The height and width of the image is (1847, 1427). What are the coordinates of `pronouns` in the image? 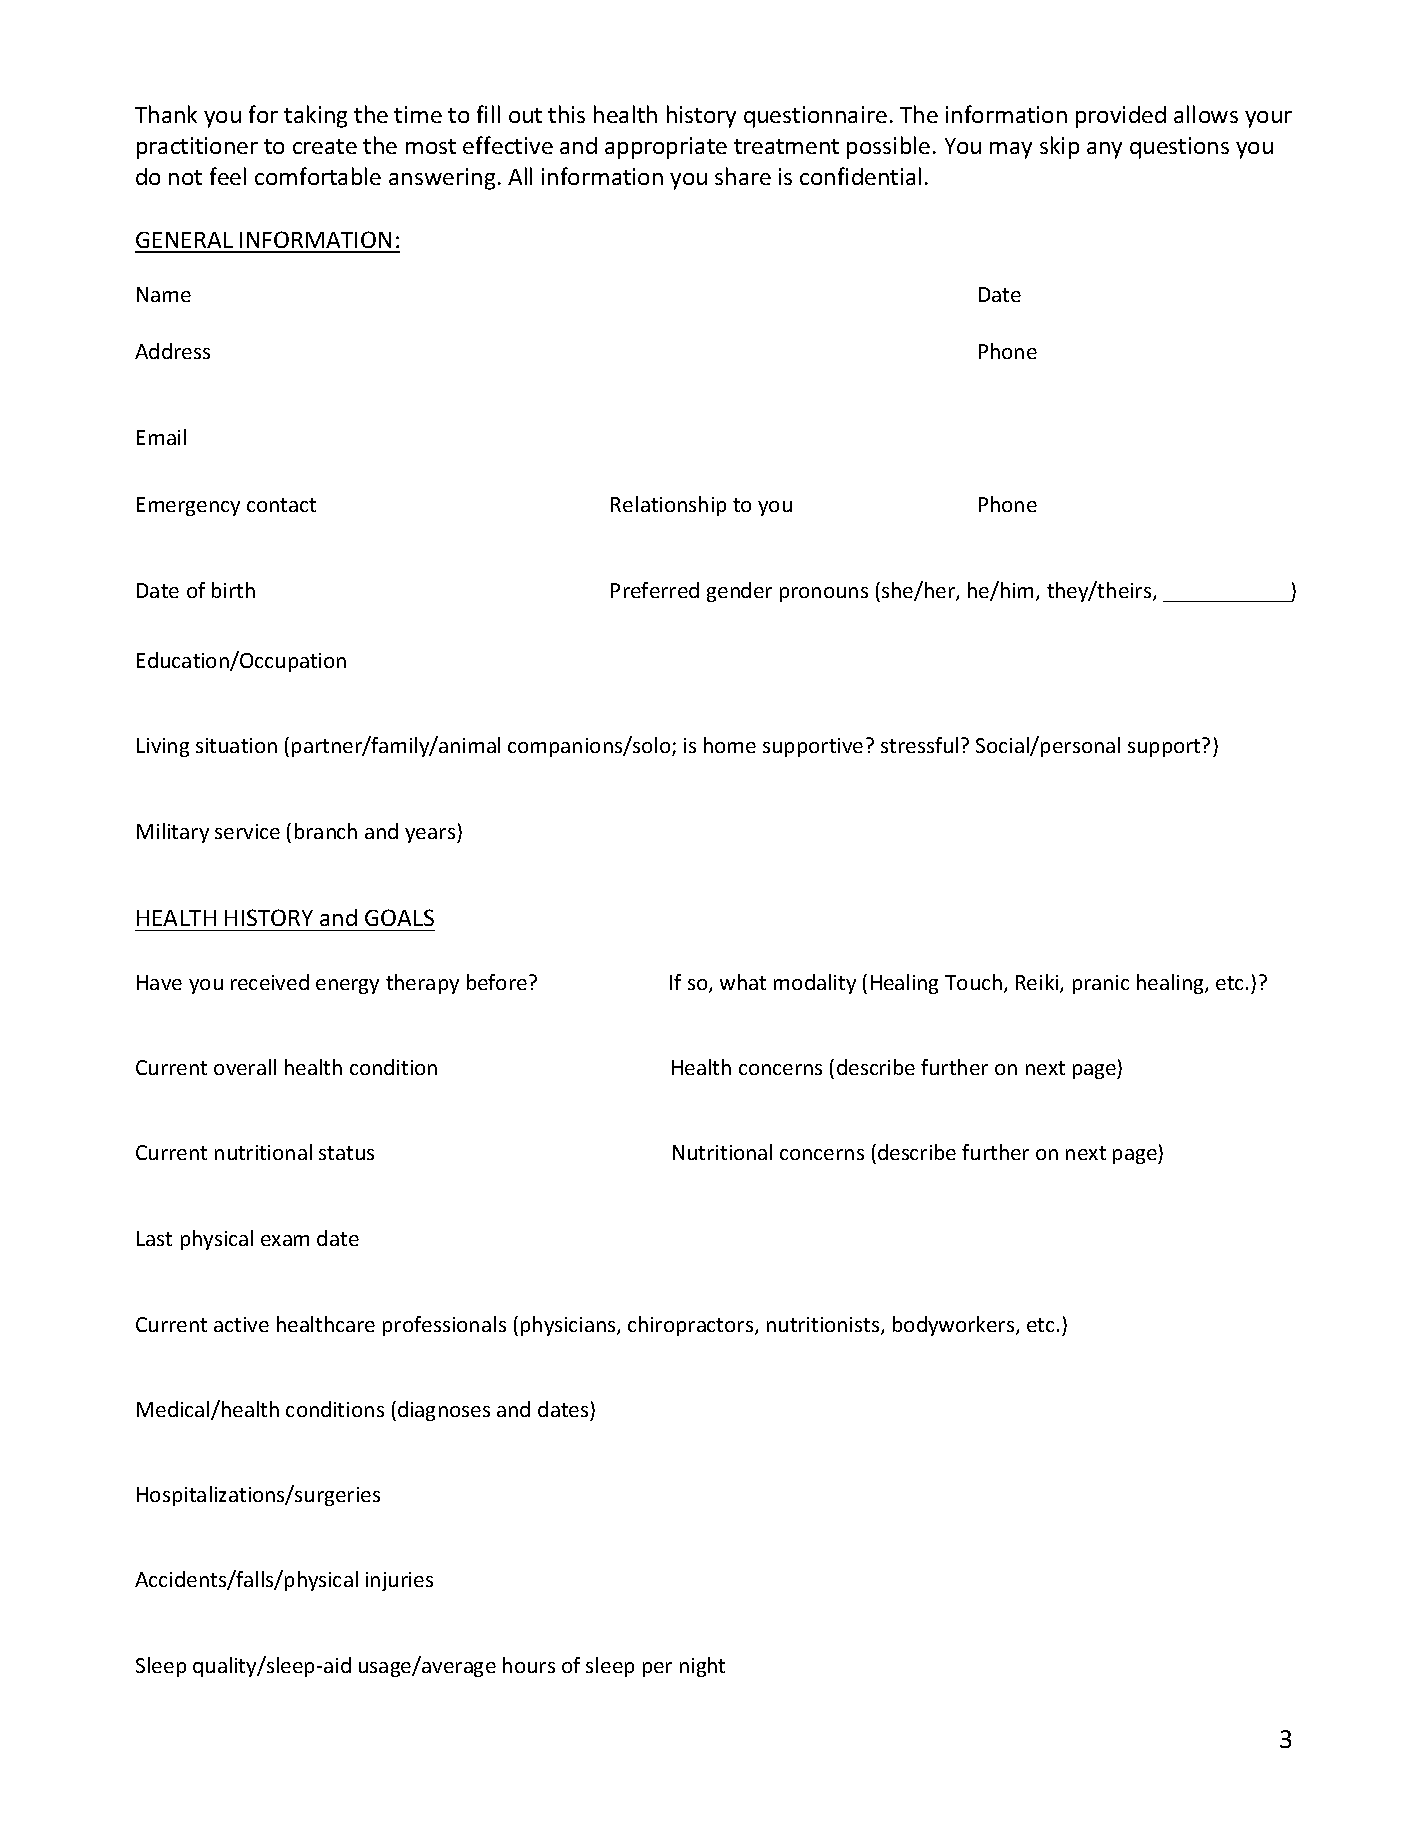 It's located at (824, 594).
